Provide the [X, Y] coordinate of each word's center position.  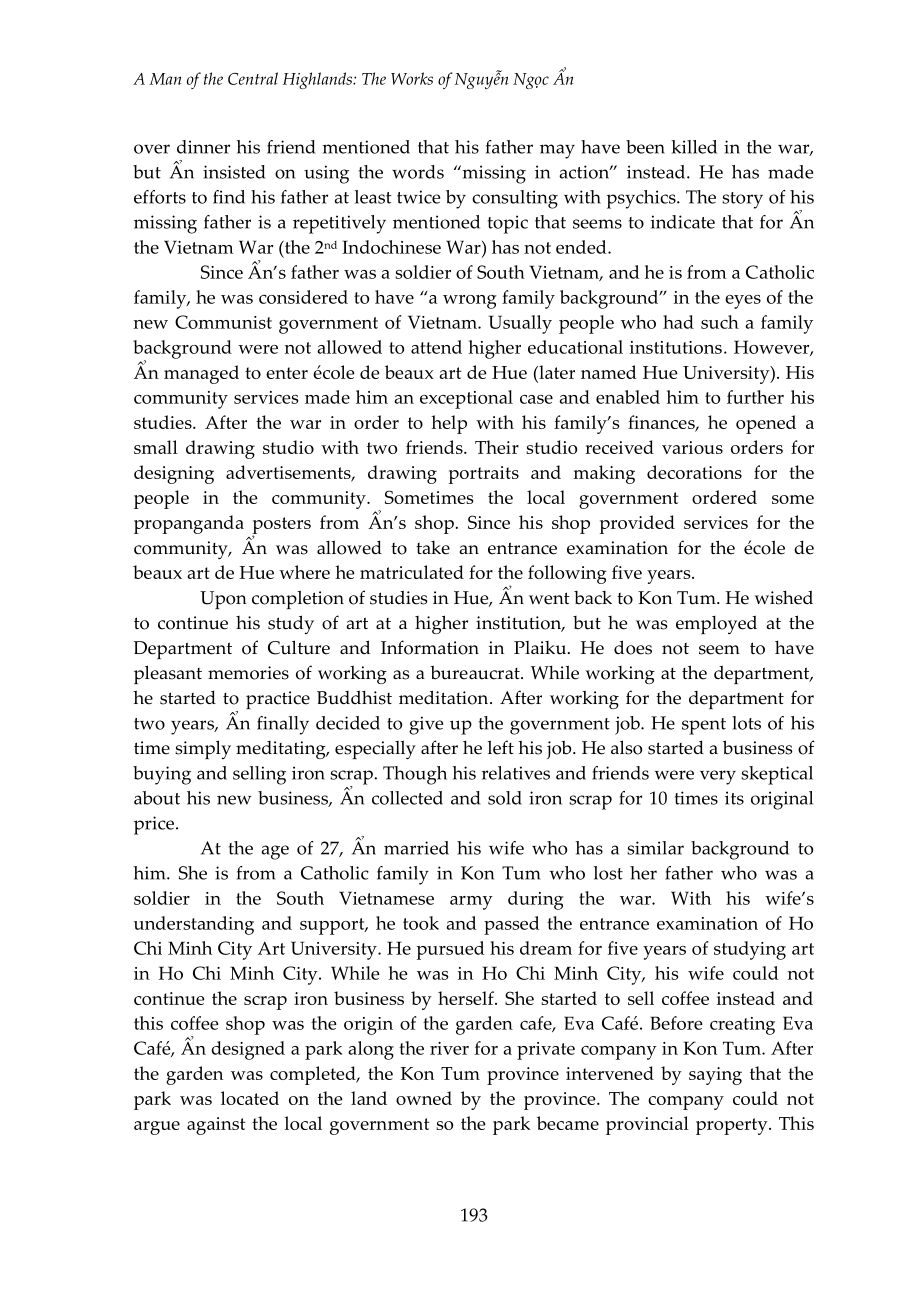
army [471, 903]
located [250, 1098]
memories [248, 673]
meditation [445, 697]
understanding [194, 925]
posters [281, 526]
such [720, 322]
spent [704, 726]
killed [694, 147]
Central [253, 78]
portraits [484, 475]
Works [412, 78]
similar [655, 848]
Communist [223, 322]
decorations [694, 472]
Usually [520, 324]
